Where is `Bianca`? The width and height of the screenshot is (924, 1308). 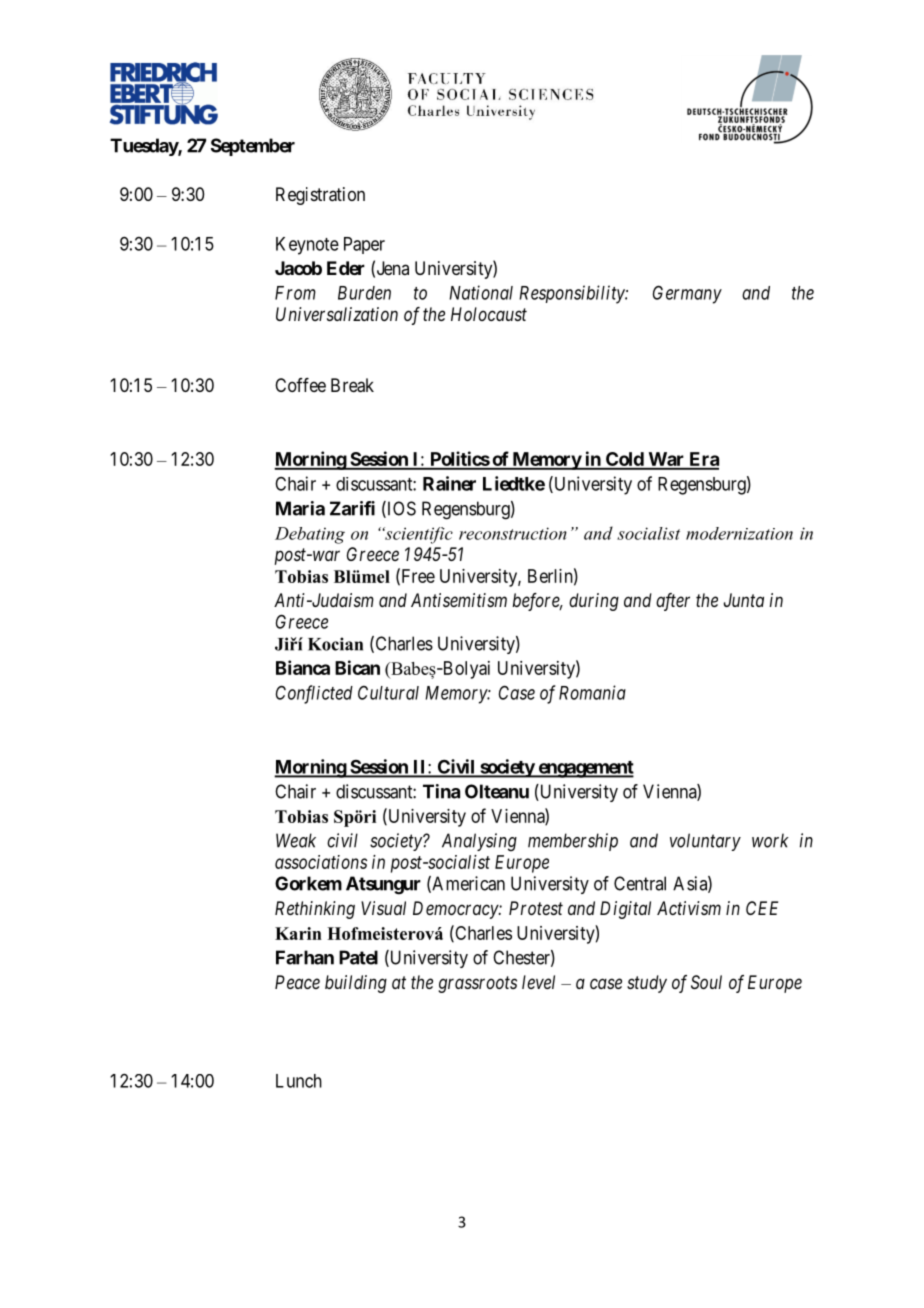
Bianca is located at coordinates (303, 667).
